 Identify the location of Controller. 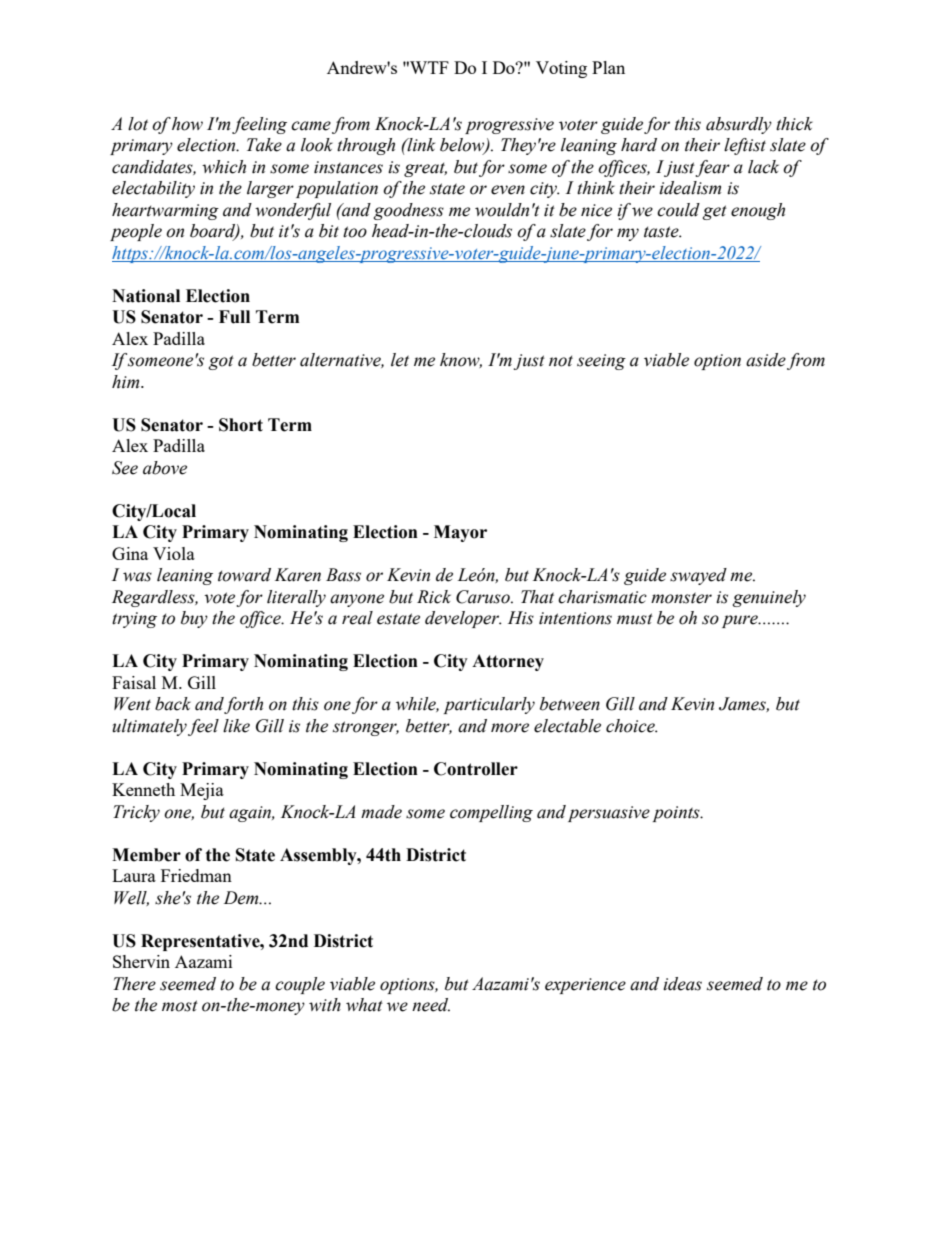
(476, 769).
